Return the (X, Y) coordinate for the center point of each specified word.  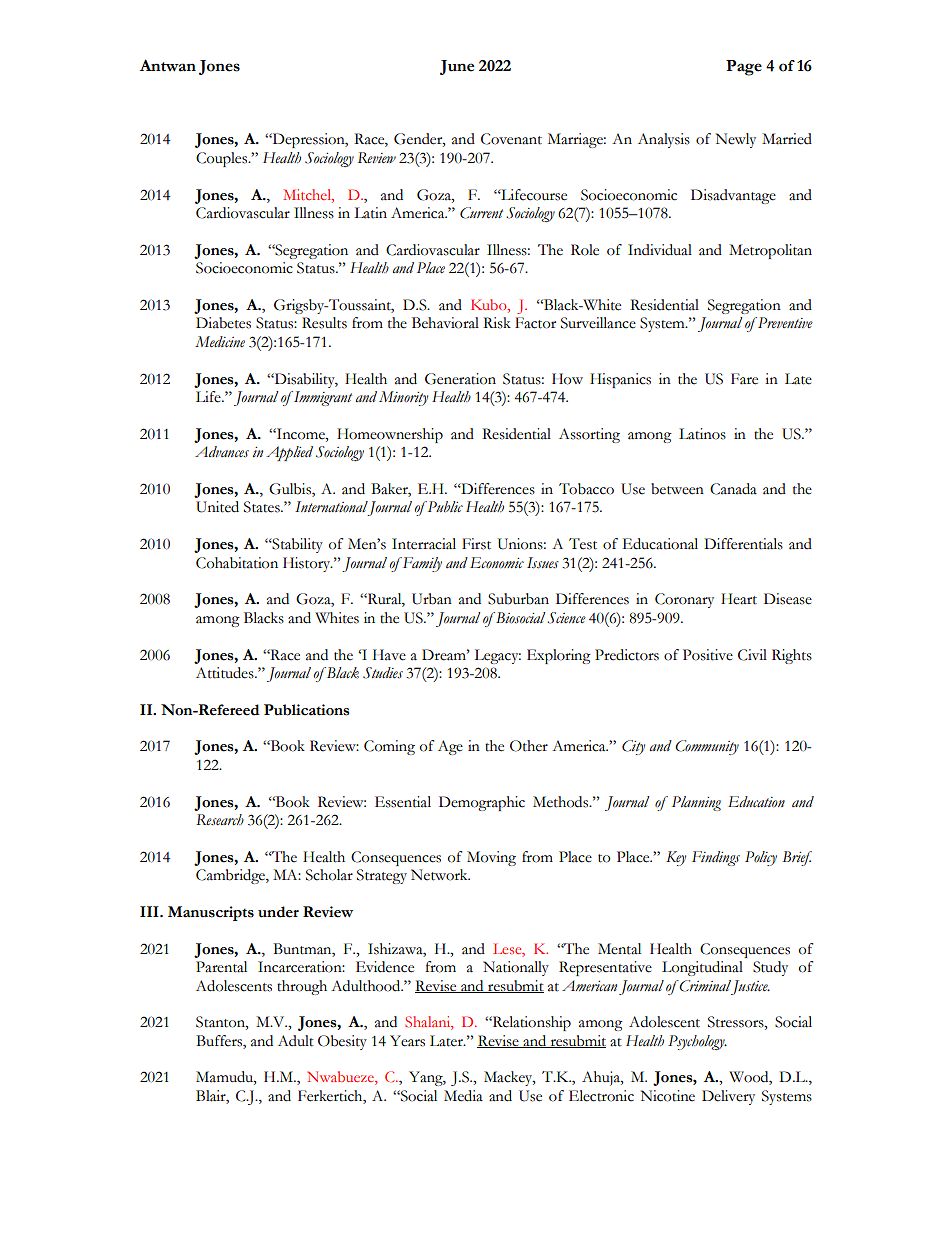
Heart (739, 599)
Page (744, 68)
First (476, 544)
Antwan (168, 65)
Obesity (342, 1042)
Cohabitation (237, 563)
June (457, 67)
